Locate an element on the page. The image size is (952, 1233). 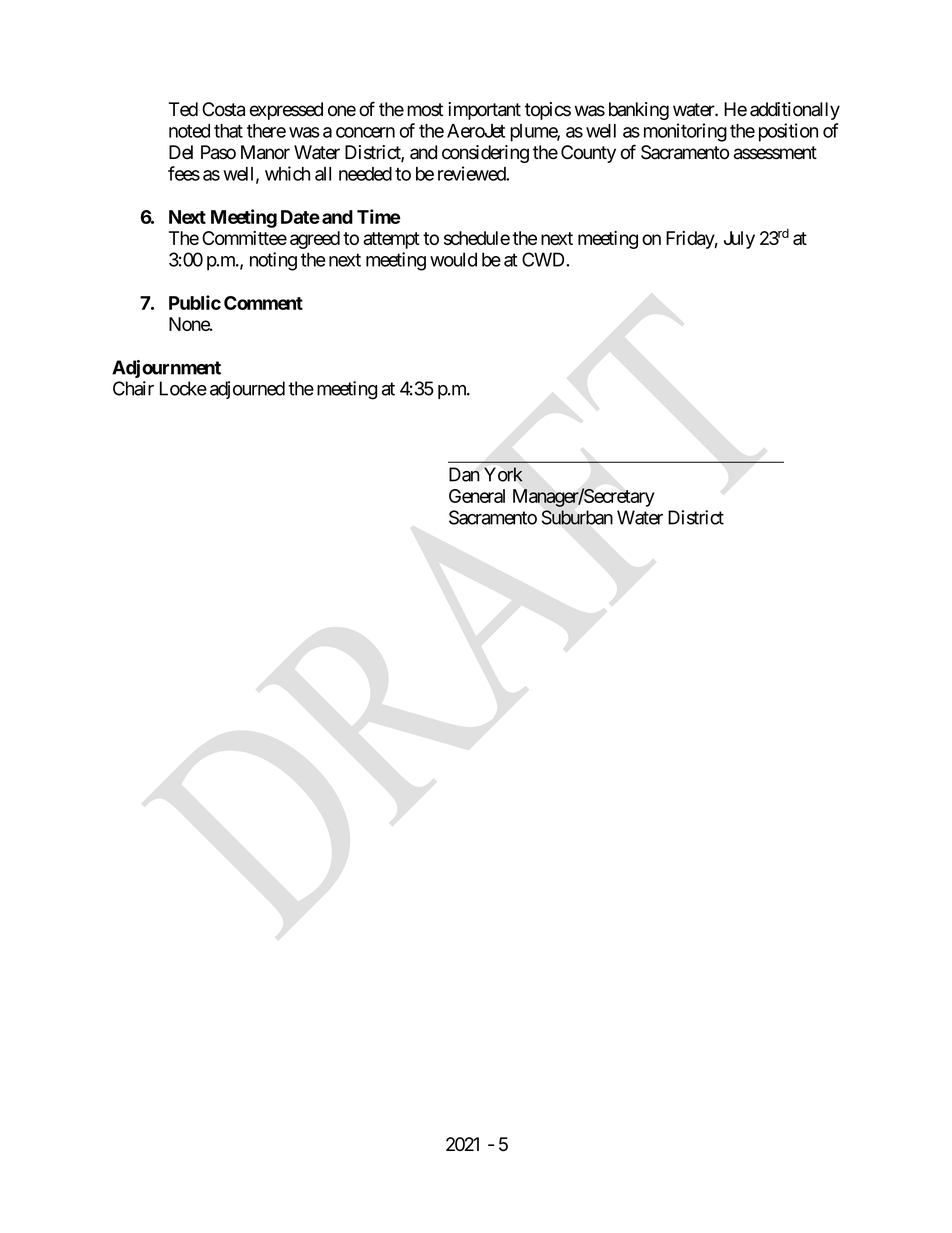
important is located at coordinates (484, 111).
